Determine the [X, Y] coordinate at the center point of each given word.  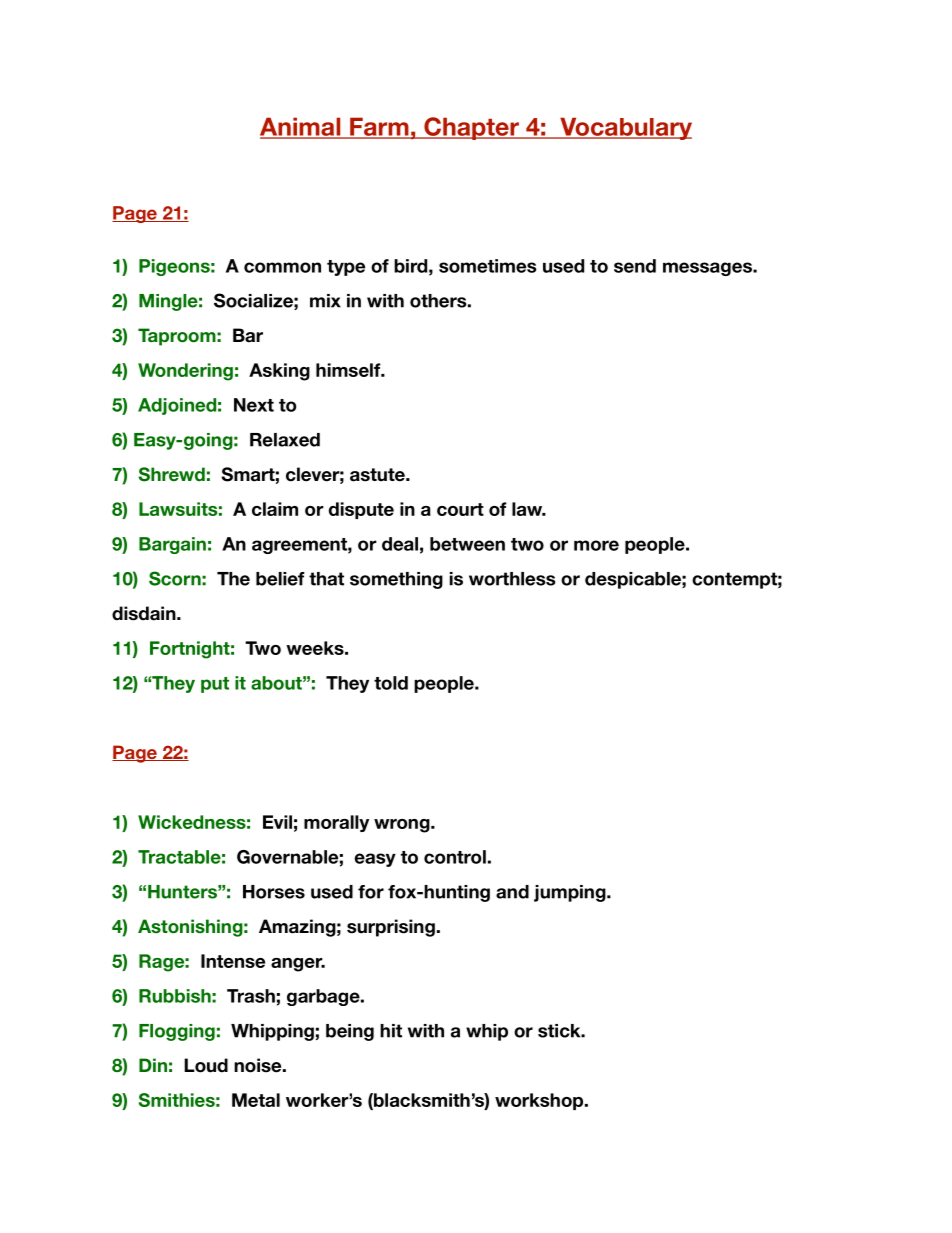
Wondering [185, 372]
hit [391, 1031]
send [635, 266]
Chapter [471, 128]
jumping [571, 893]
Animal [301, 127]
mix [325, 301]
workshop [540, 1101]
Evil [277, 822]
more [596, 545]
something [396, 580]
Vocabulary [625, 128]
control [455, 857]
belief [280, 579]
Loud [206, 1065]
